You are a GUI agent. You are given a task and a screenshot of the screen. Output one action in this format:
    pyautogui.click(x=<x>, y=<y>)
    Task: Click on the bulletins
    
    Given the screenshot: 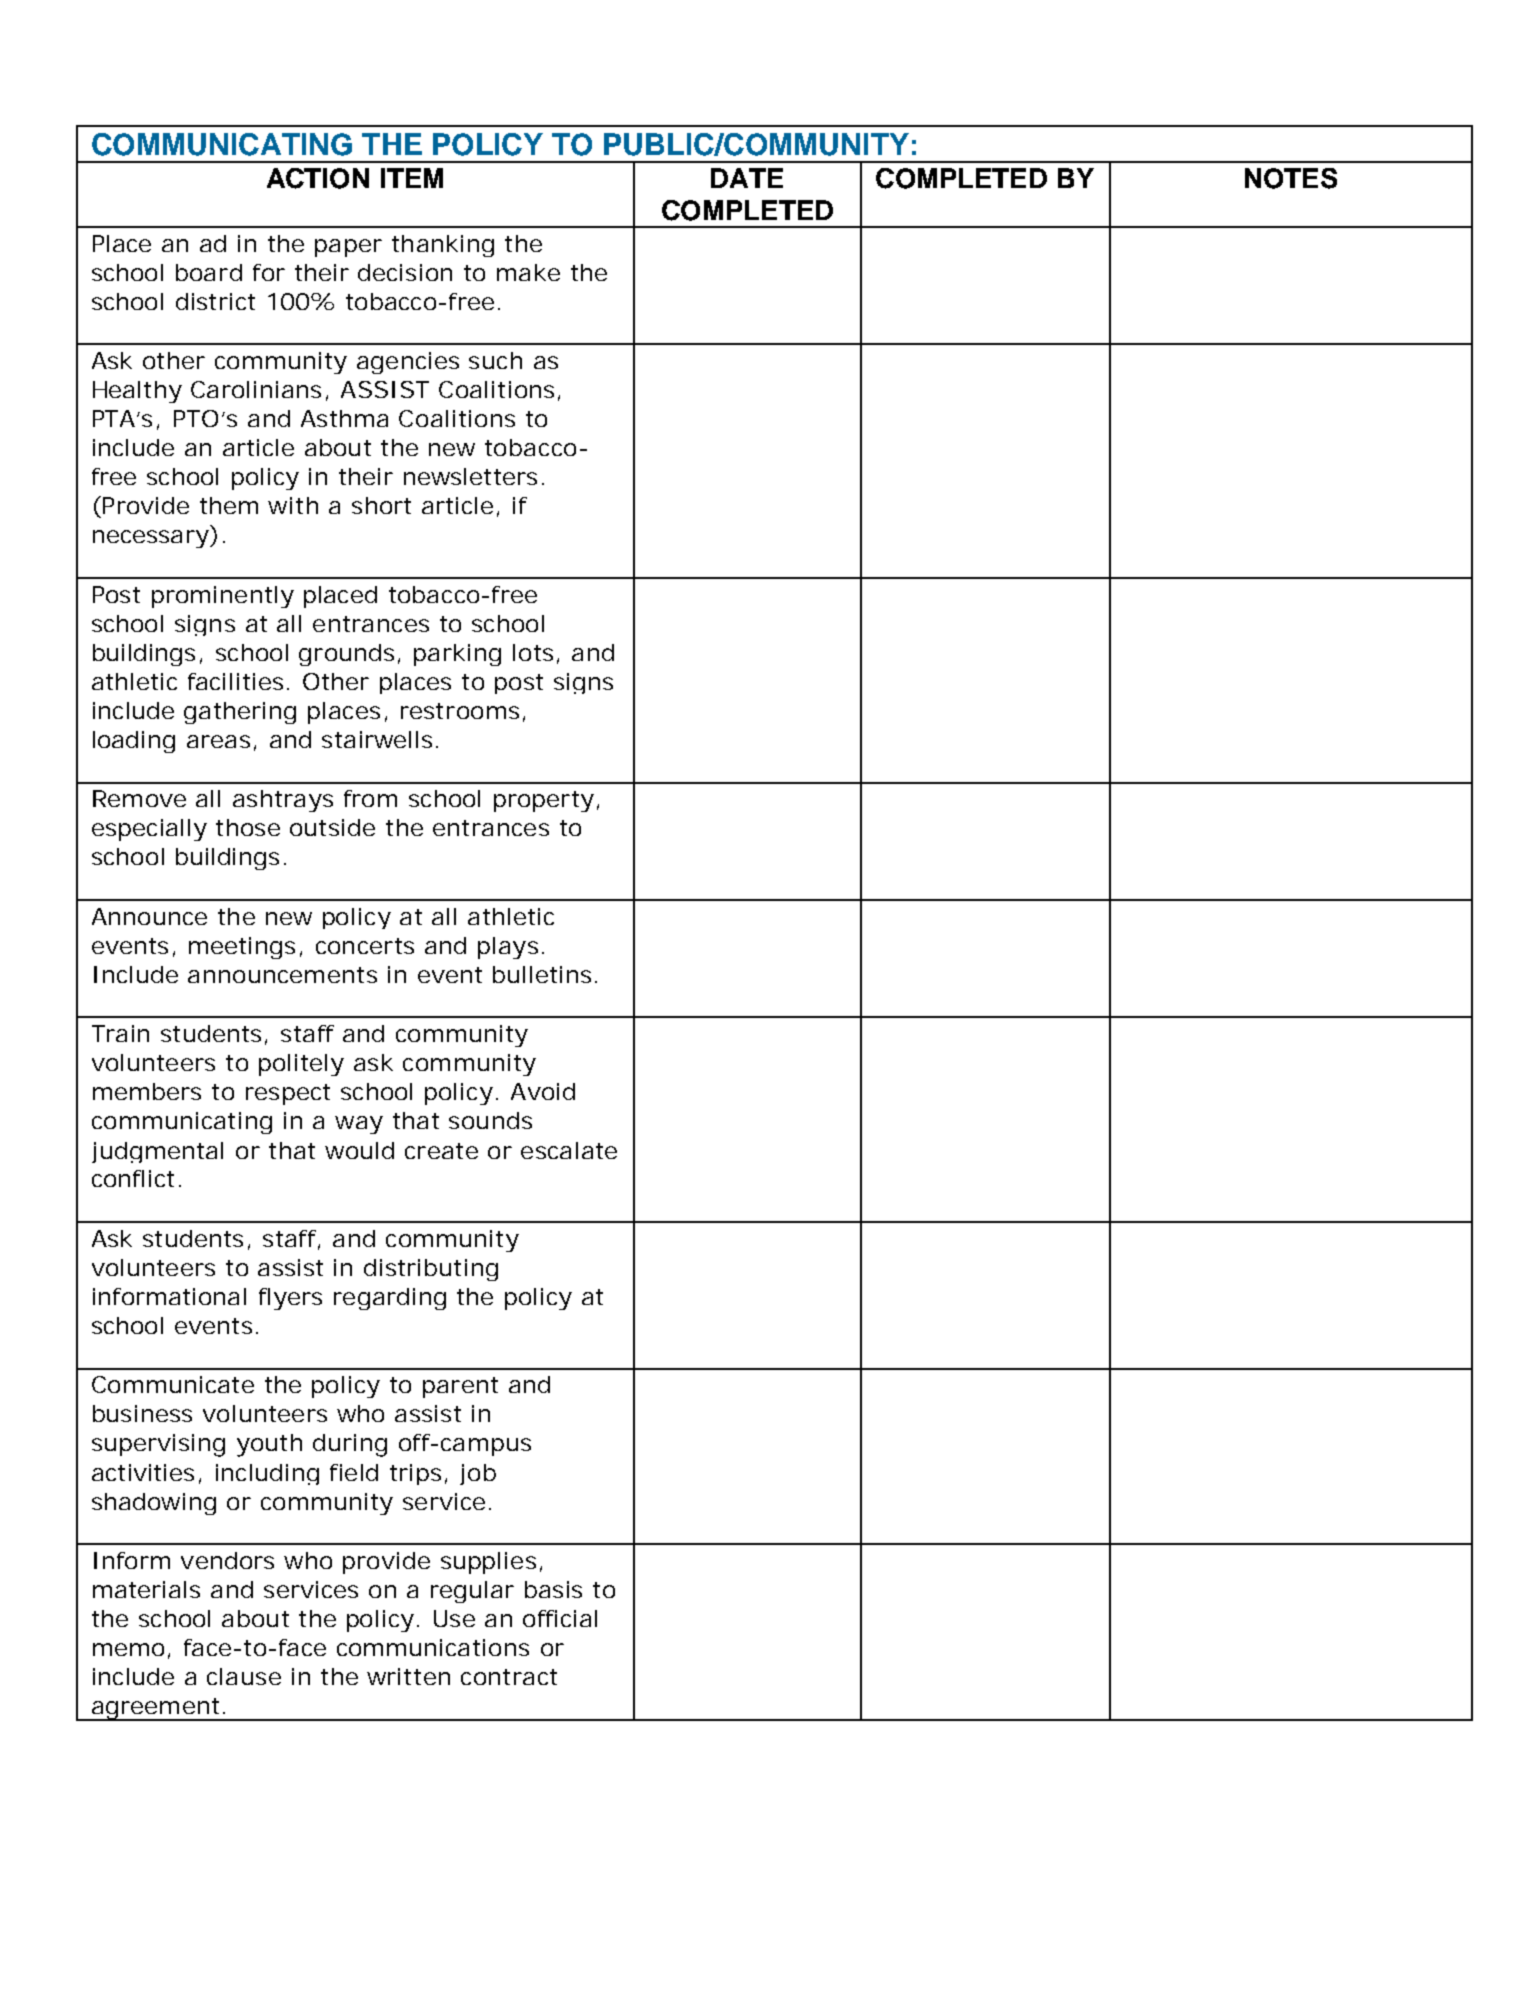 What is the action you would take?
    pyautogui.click(x=542, y=974)
